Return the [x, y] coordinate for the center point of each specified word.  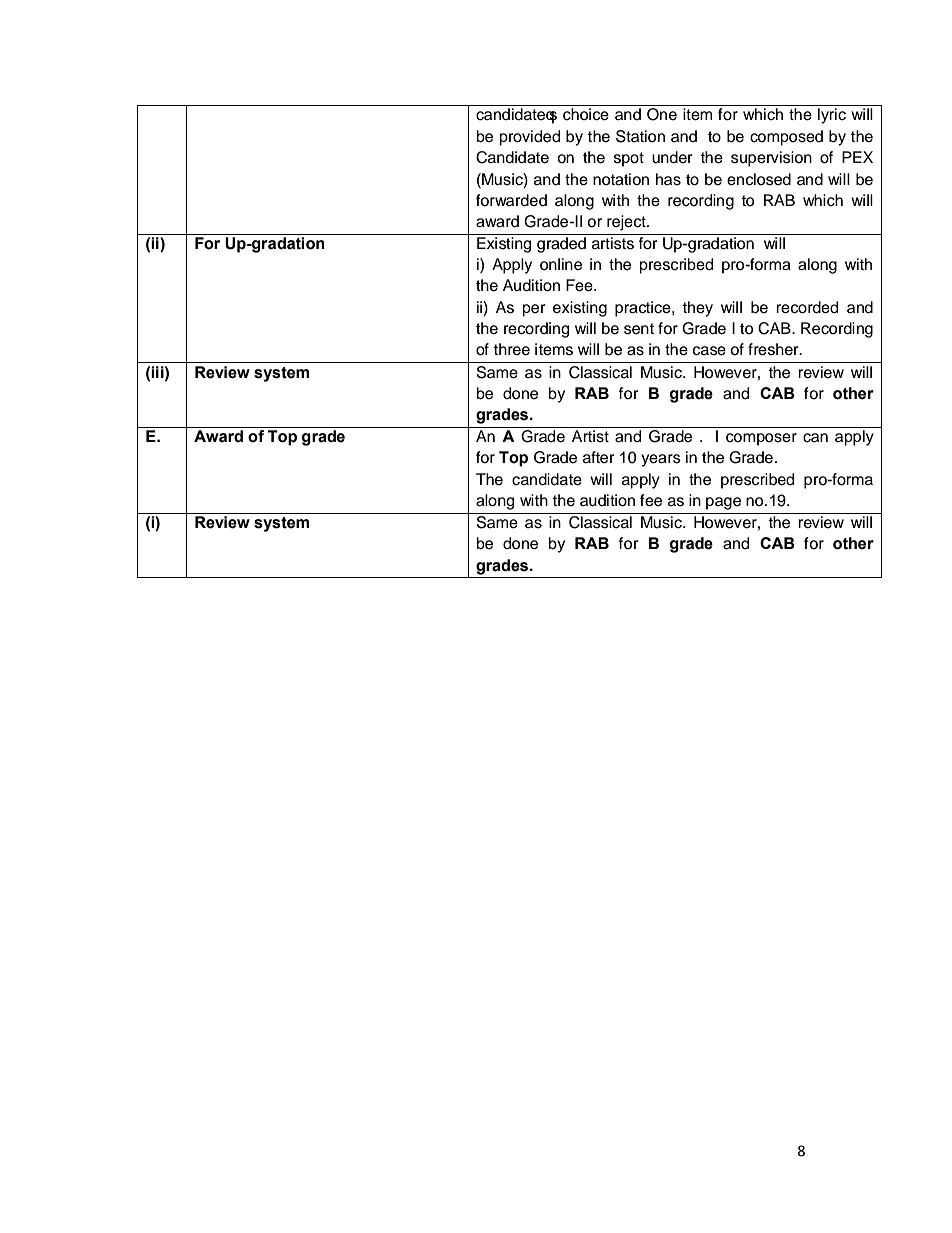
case [709, 351]
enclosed [759, 179]
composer [761, 439]
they [697, 309]
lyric [832, 116]
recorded [807, 307]
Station [640, 136]
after [599, 457]
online [561, 264]
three [511, 349]
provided [530, 138]
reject [627, 223]
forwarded [511, 200]
